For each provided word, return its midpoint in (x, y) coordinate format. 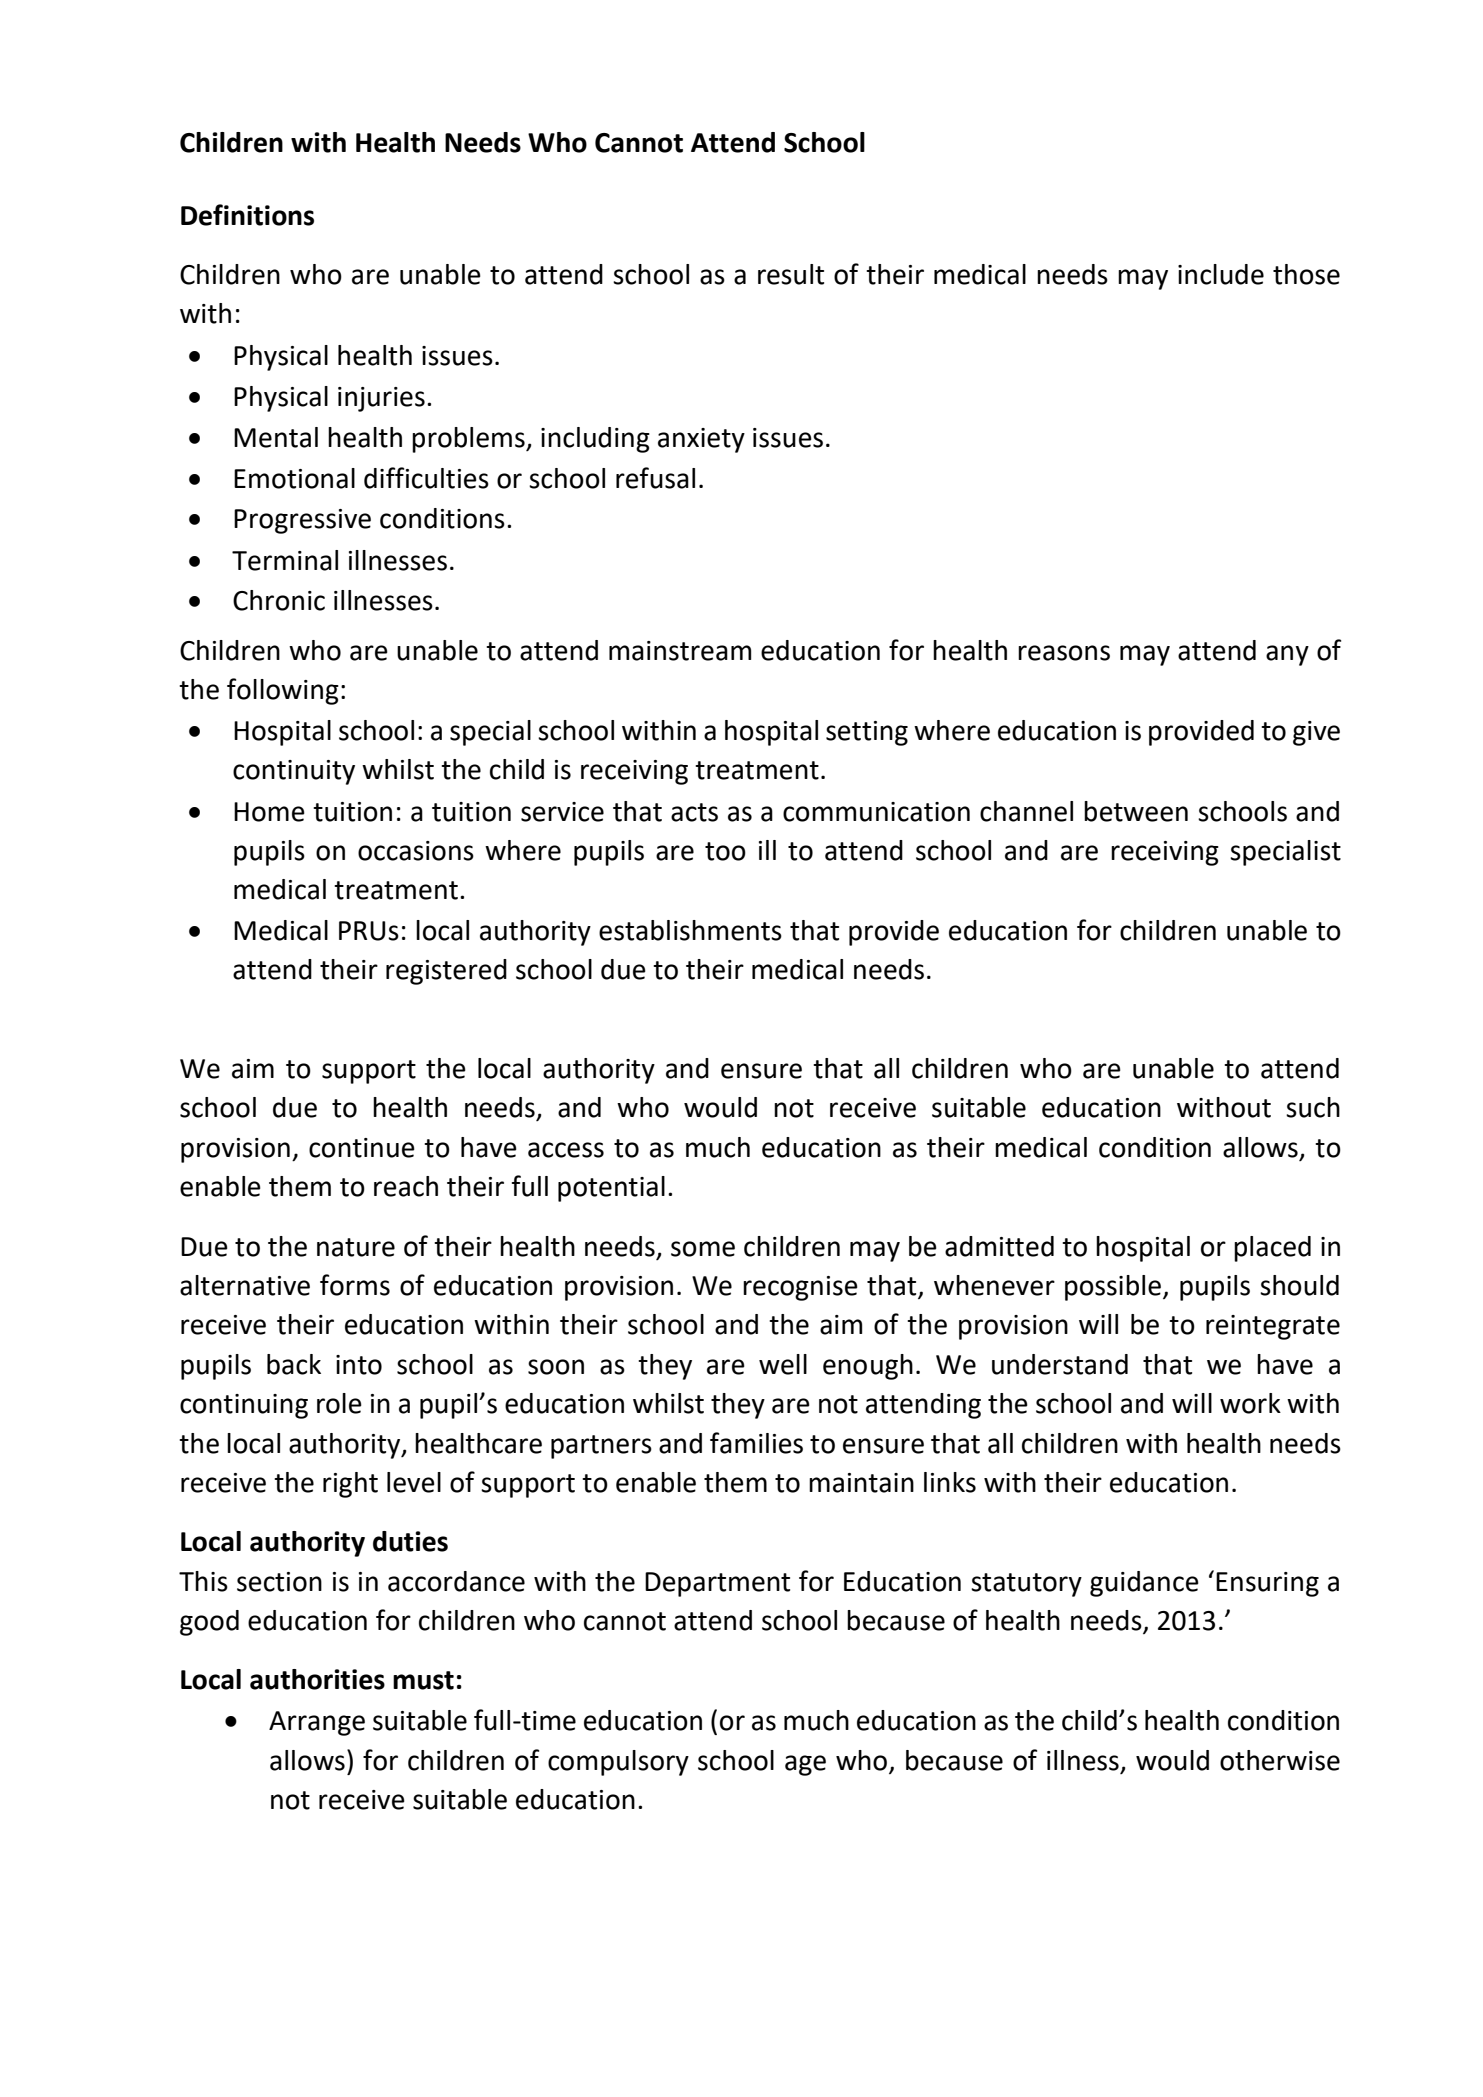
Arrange (317, 1723)
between (1136, 811)
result (791, 274)
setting (867, 733)
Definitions (247, 215)
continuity (294, 772)
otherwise (1280, 1760)
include (1221, 274)
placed (1272, 1249)
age (805, 1765)
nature (356, 1247)
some (703, 1249)
